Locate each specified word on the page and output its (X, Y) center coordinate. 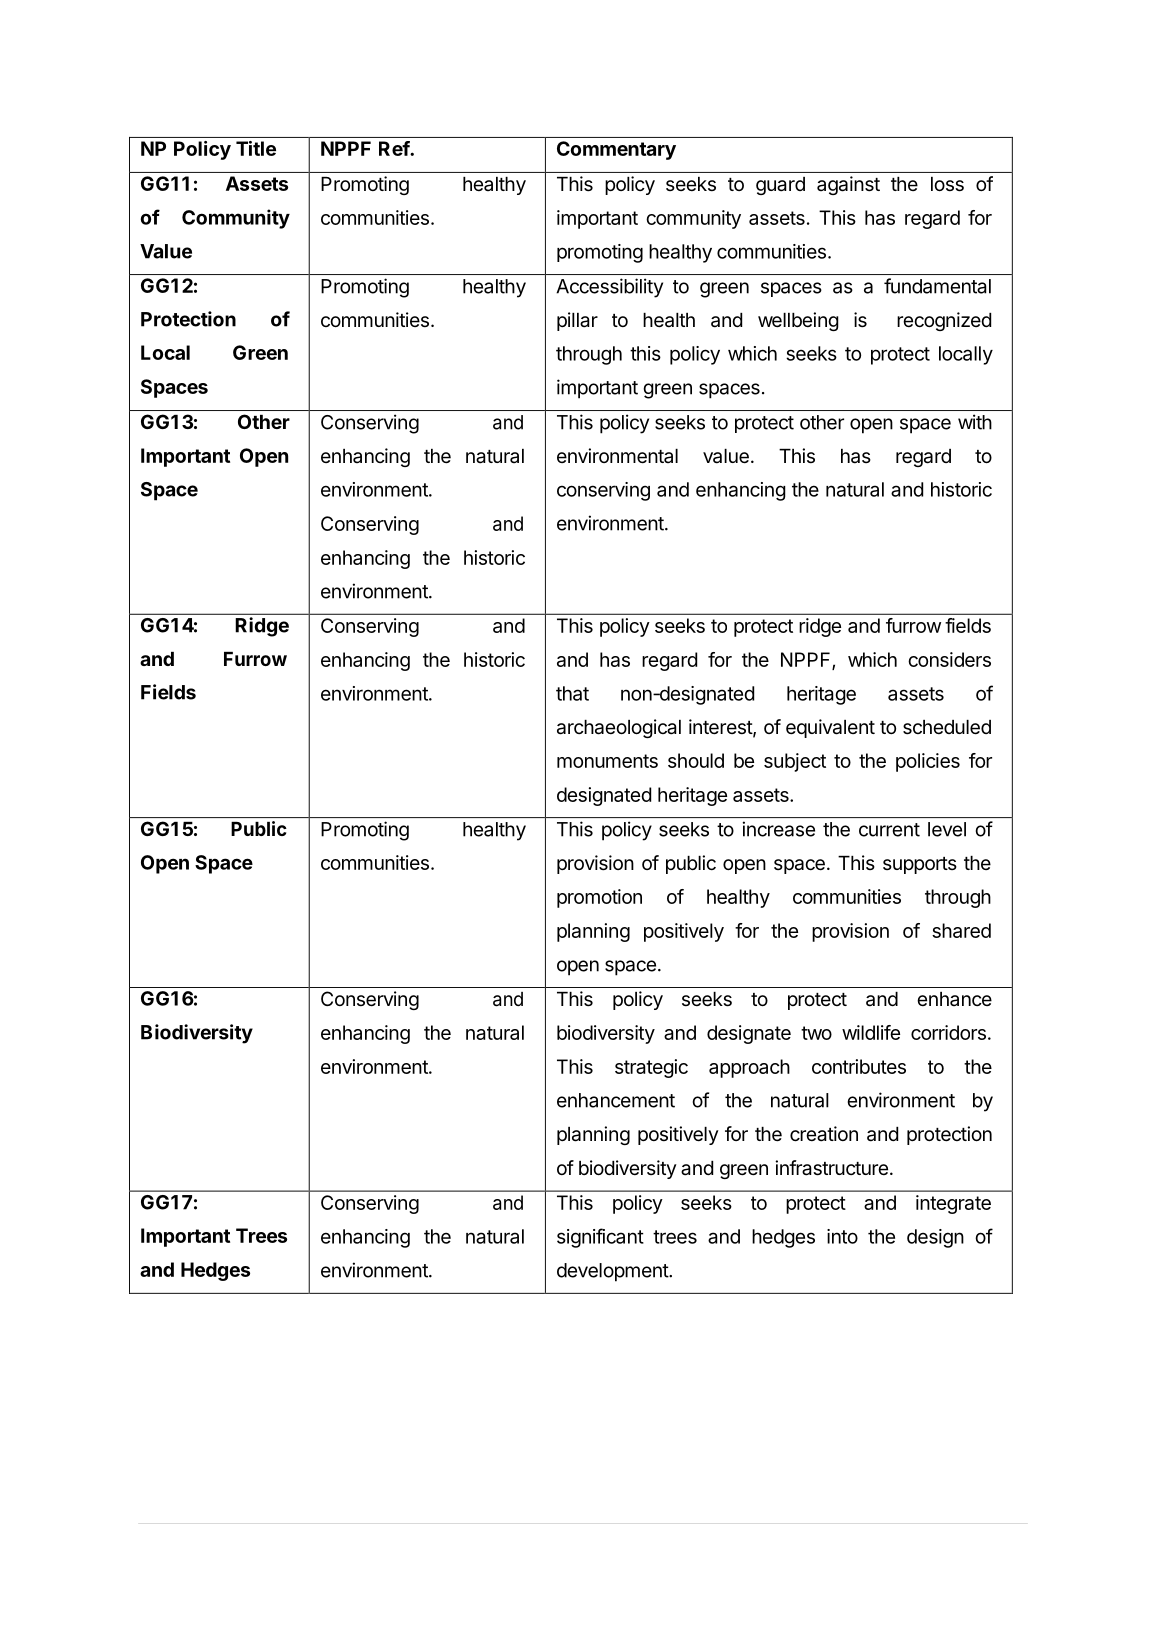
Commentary (616, 150)
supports (920, 865)
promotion (599, 898)
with (975, 422)
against (848, 185)
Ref (395, 148)
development (613, 1272)
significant (600, 1238)
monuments (607, 761)
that (572, 693)
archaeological (619, 728)
